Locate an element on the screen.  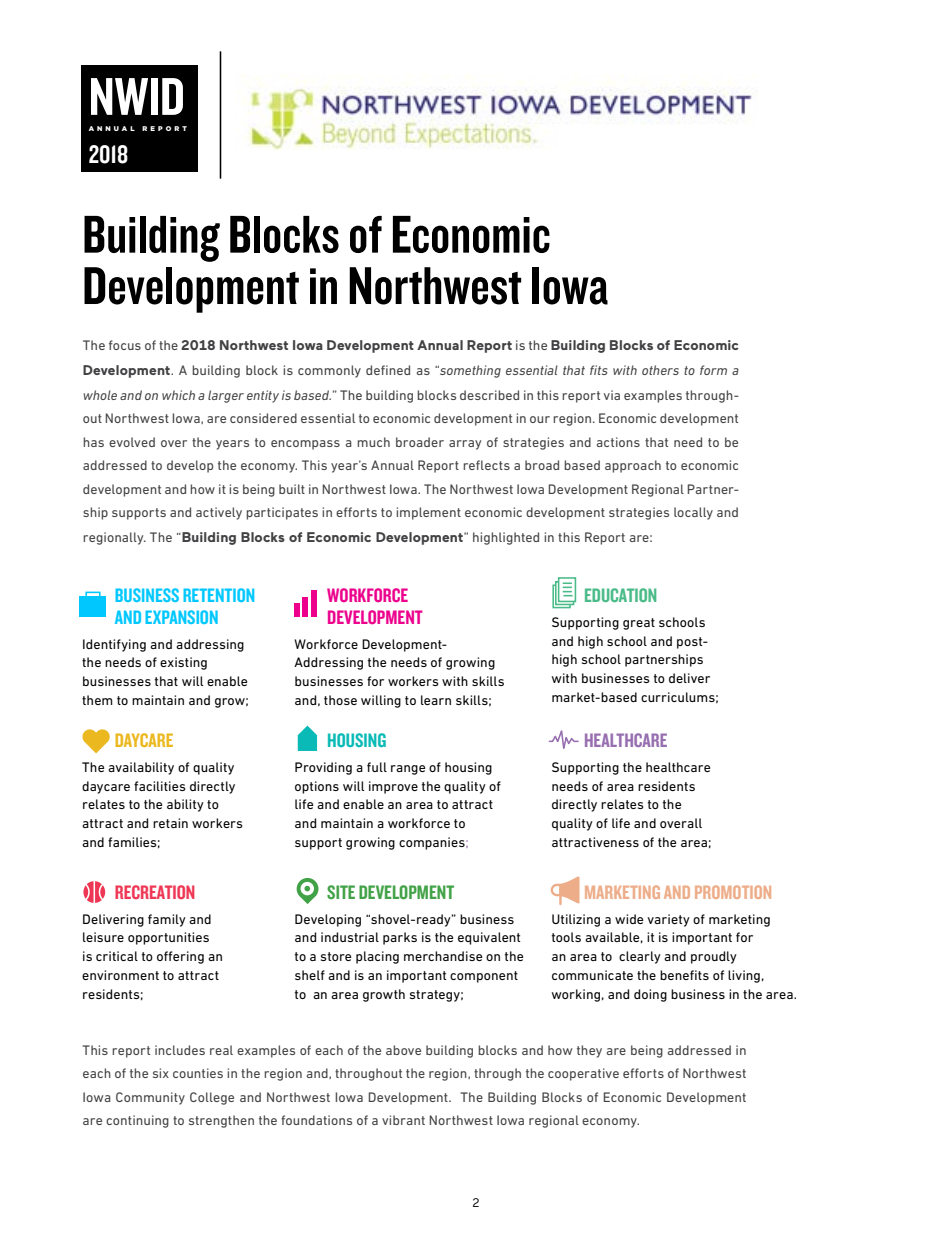
defined is located at coordinates (388, 370).
